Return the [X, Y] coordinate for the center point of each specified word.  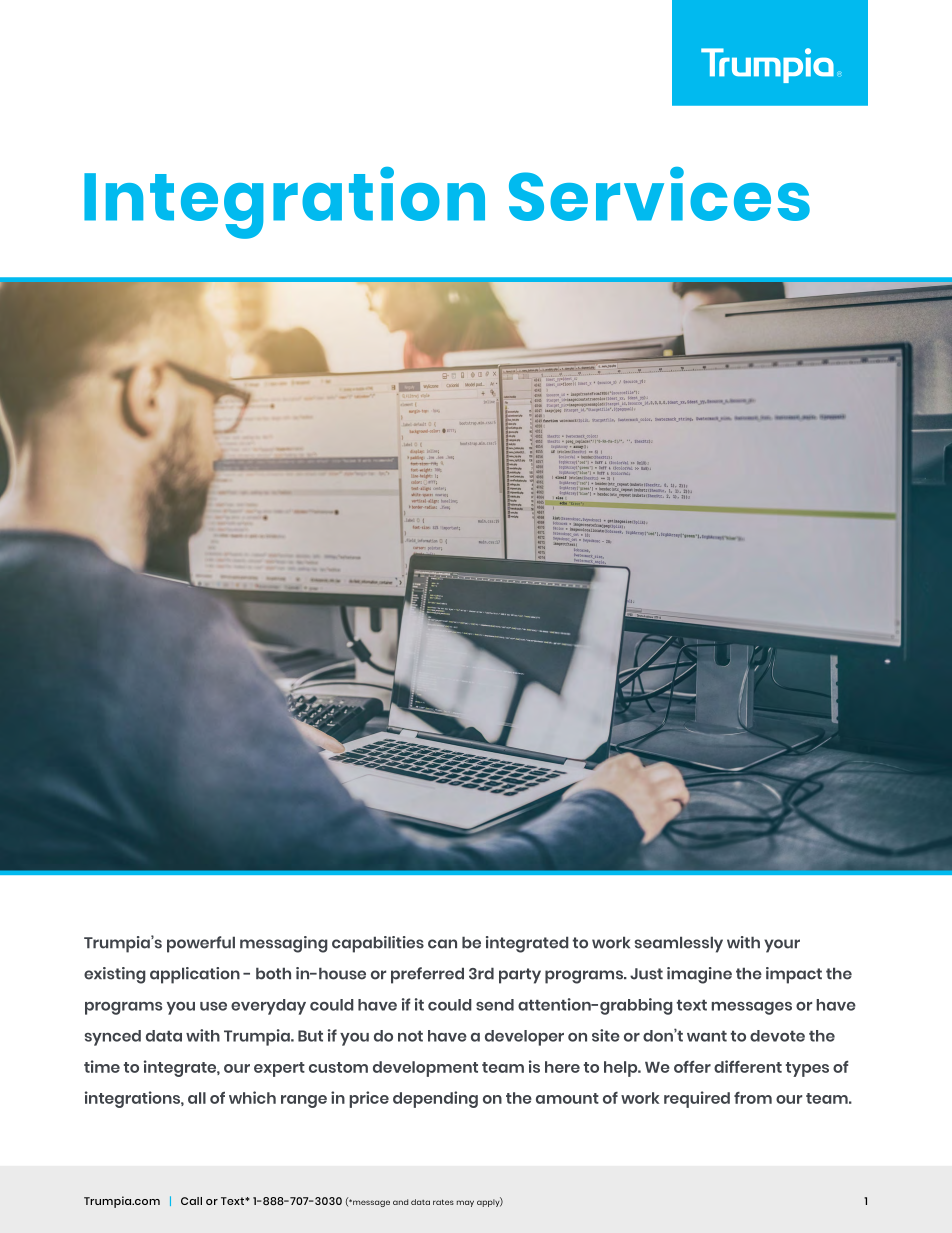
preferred [427, 975]
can [442, 944]
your [782, 946]
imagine [699, 975]
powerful [201, 944]
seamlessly [679, 944]
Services [659, 194]
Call [191, 1201]
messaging [284, 944]
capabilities [378, 944]
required [697, 1099]
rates [443, 1202]
